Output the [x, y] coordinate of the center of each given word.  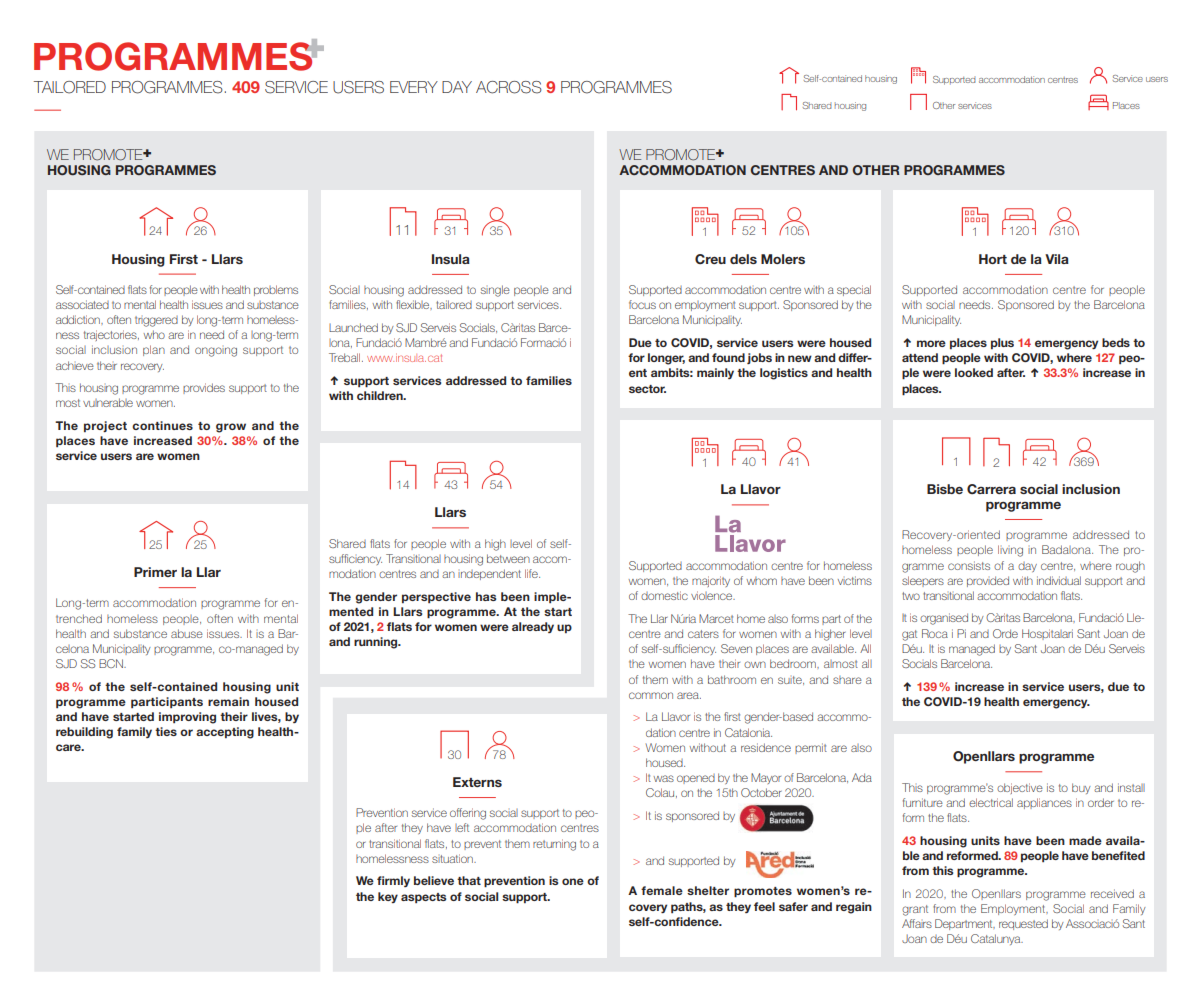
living [1010, 551]
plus [1002, 343]
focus [642, 304]
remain [228, 701]
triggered [156, 321]
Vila [1057, 259]
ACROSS [509, 87]
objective [1020, 788]
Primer [155, 572]
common [651, 695]
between [508, 558]
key [388, 897]
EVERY [414, 87]
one [573, 881]
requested [1023, 924]
